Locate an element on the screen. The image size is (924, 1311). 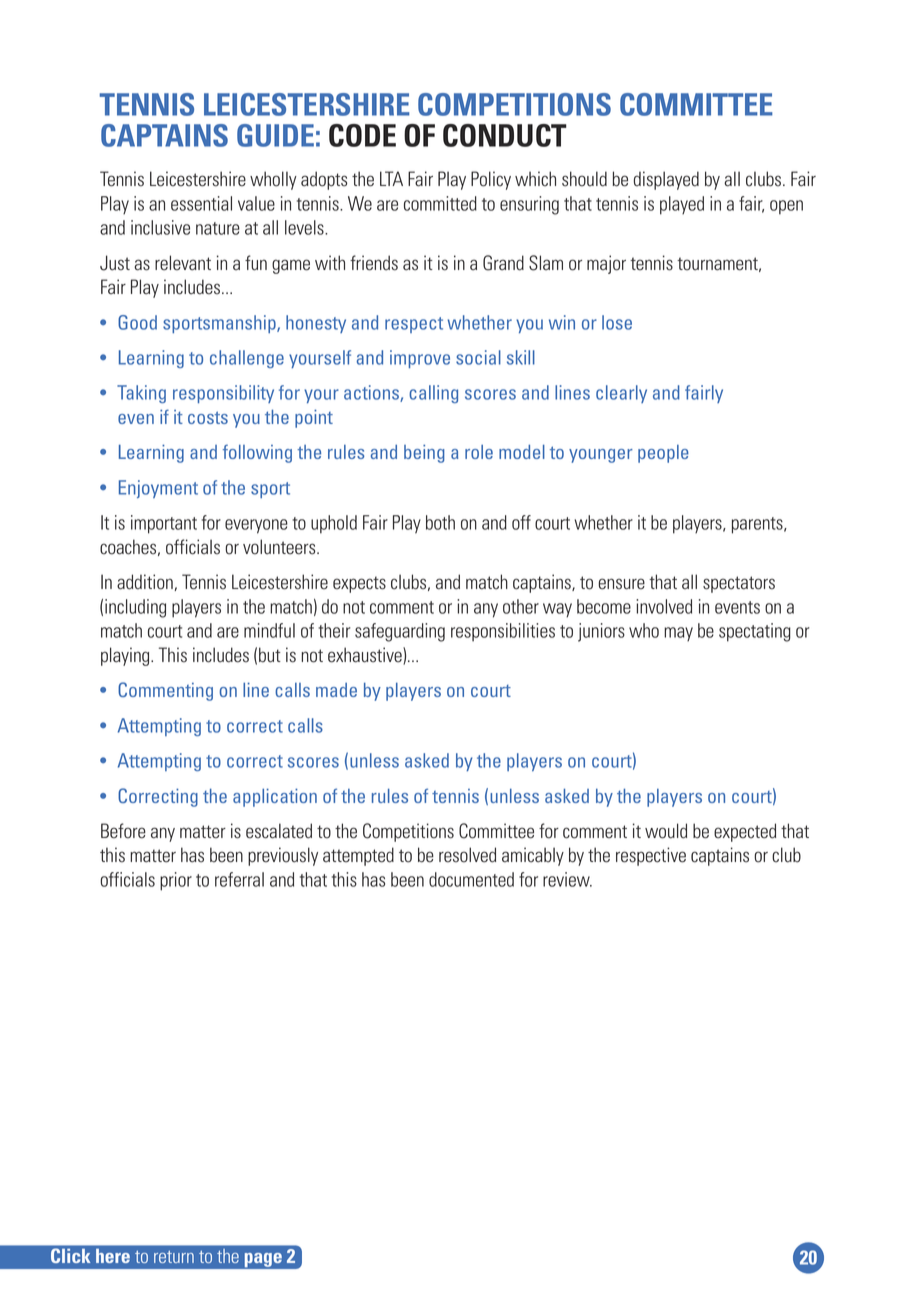
LTA is located at coordinates (391, 178).
